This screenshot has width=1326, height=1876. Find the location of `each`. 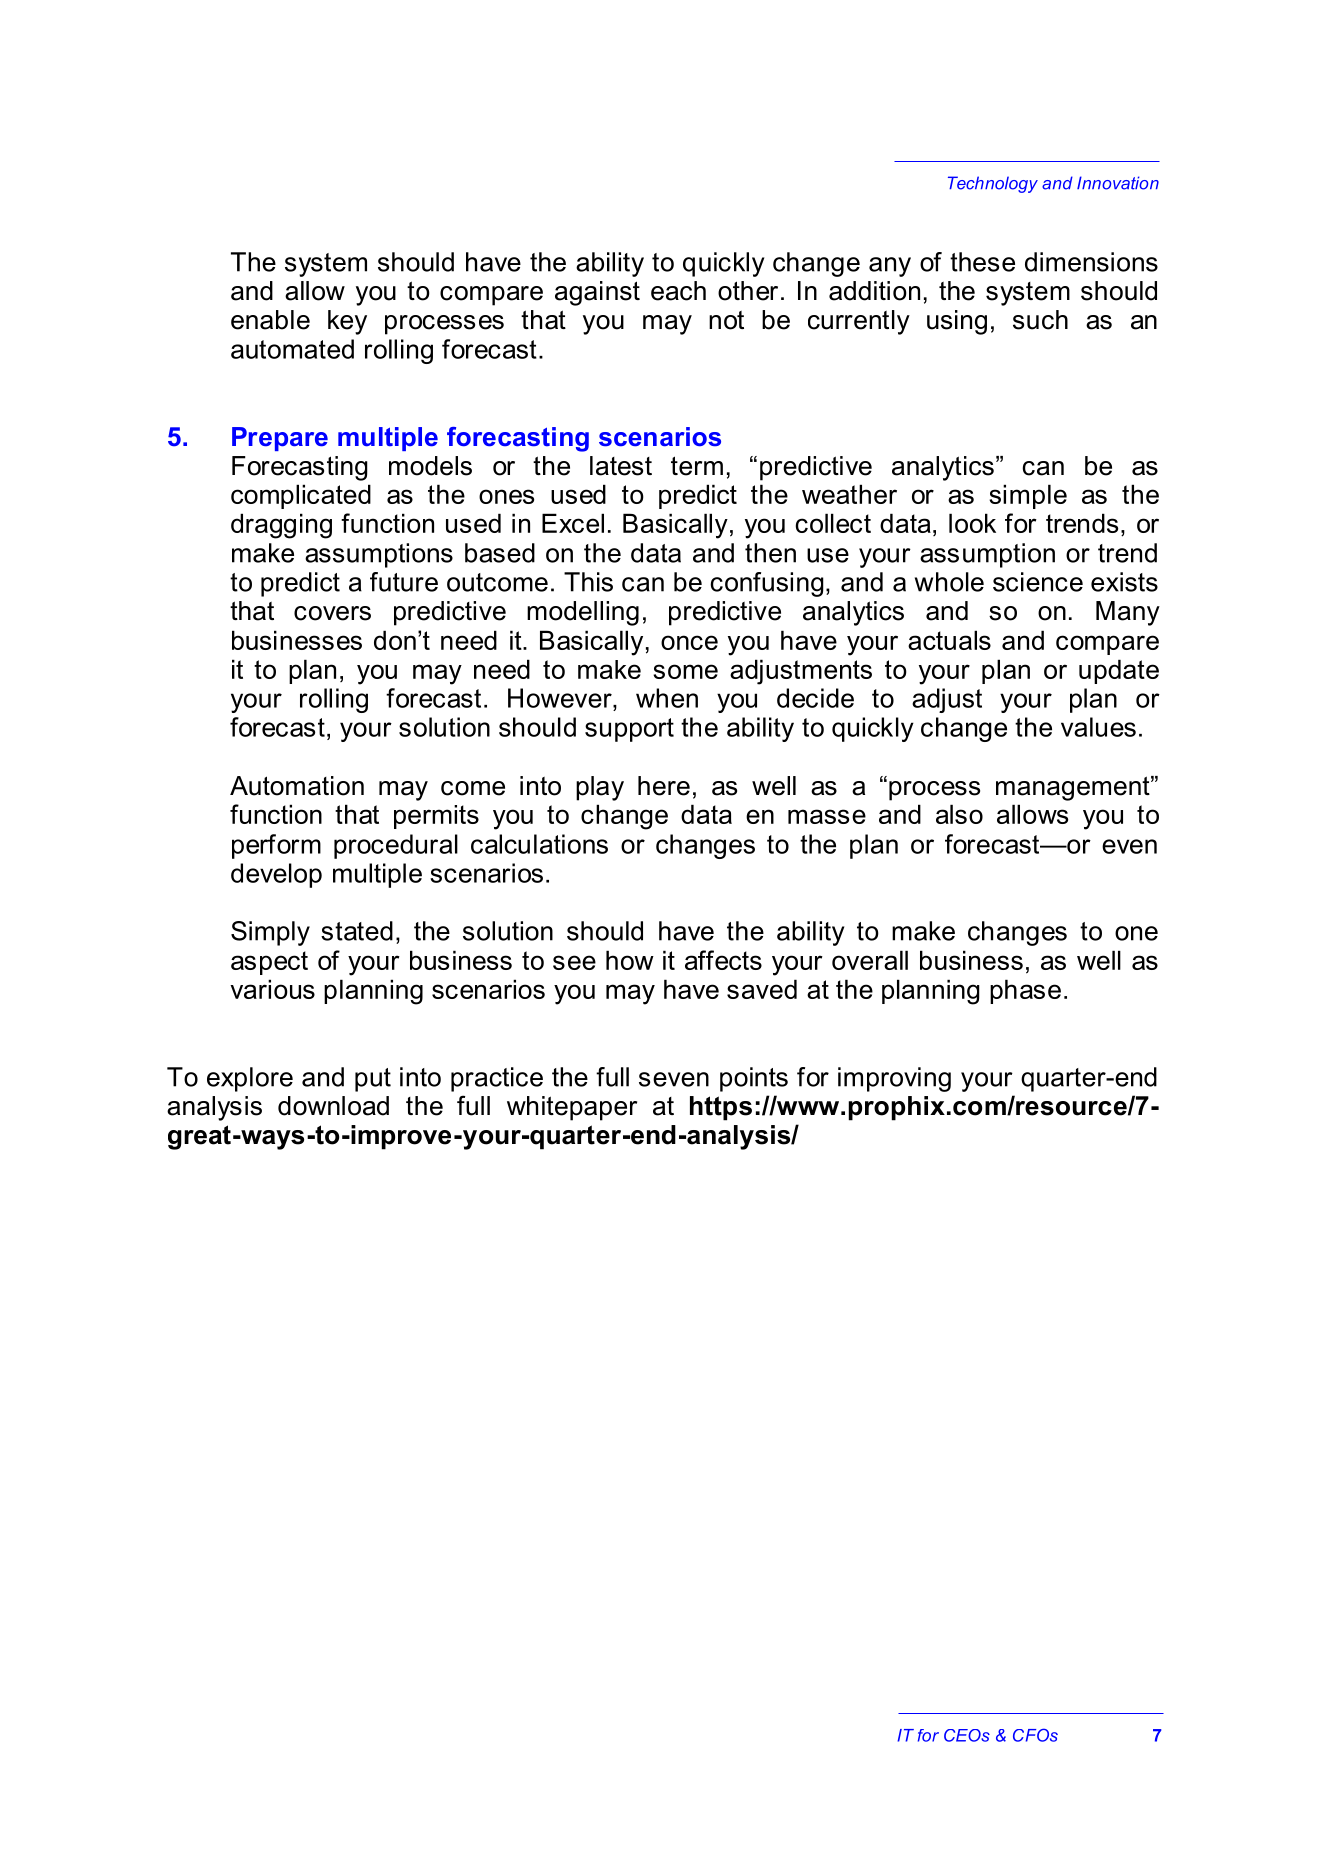

each is located at coordinates (678, 291).
